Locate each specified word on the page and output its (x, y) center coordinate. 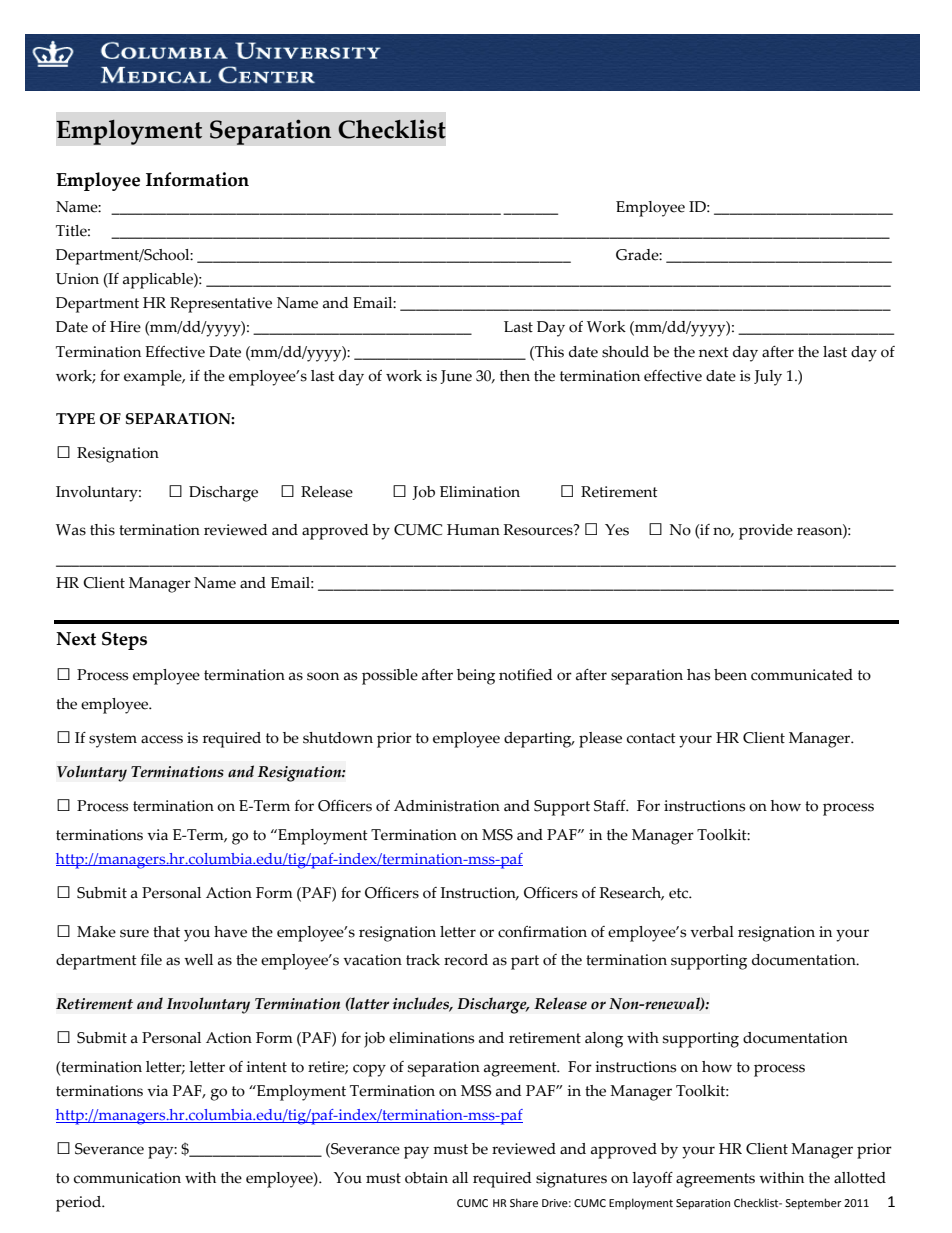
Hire (125, 327)
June (456, 377)
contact (651, 738)
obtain (426, 1178)
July (768, 378)
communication (127, 1178)
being (476, 677)
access (162, 739)
